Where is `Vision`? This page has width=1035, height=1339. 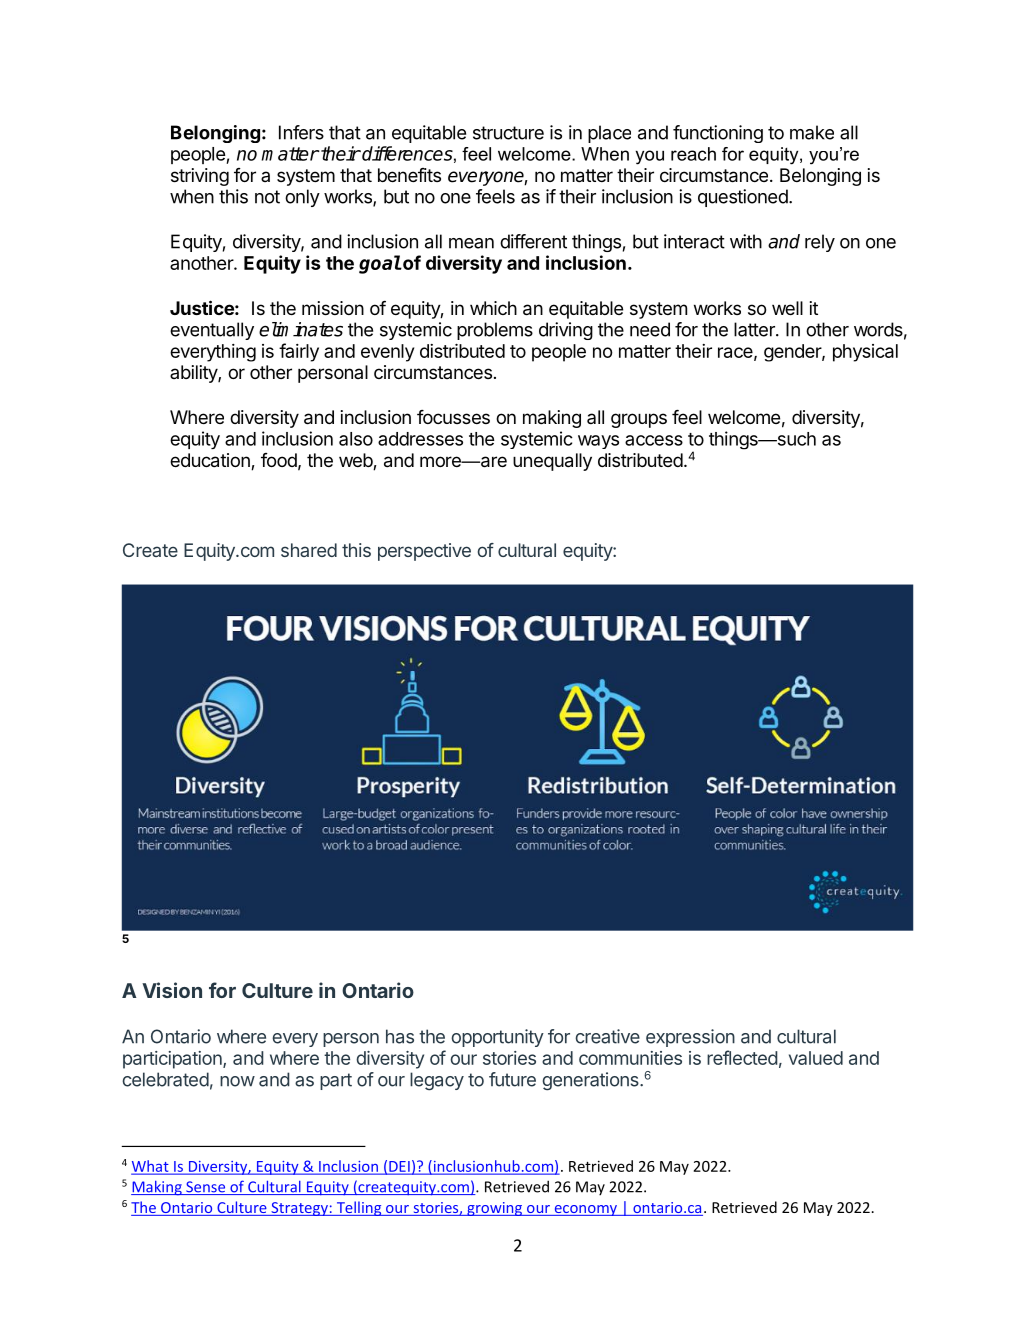 Vision is located at coordinates (172, 990).
